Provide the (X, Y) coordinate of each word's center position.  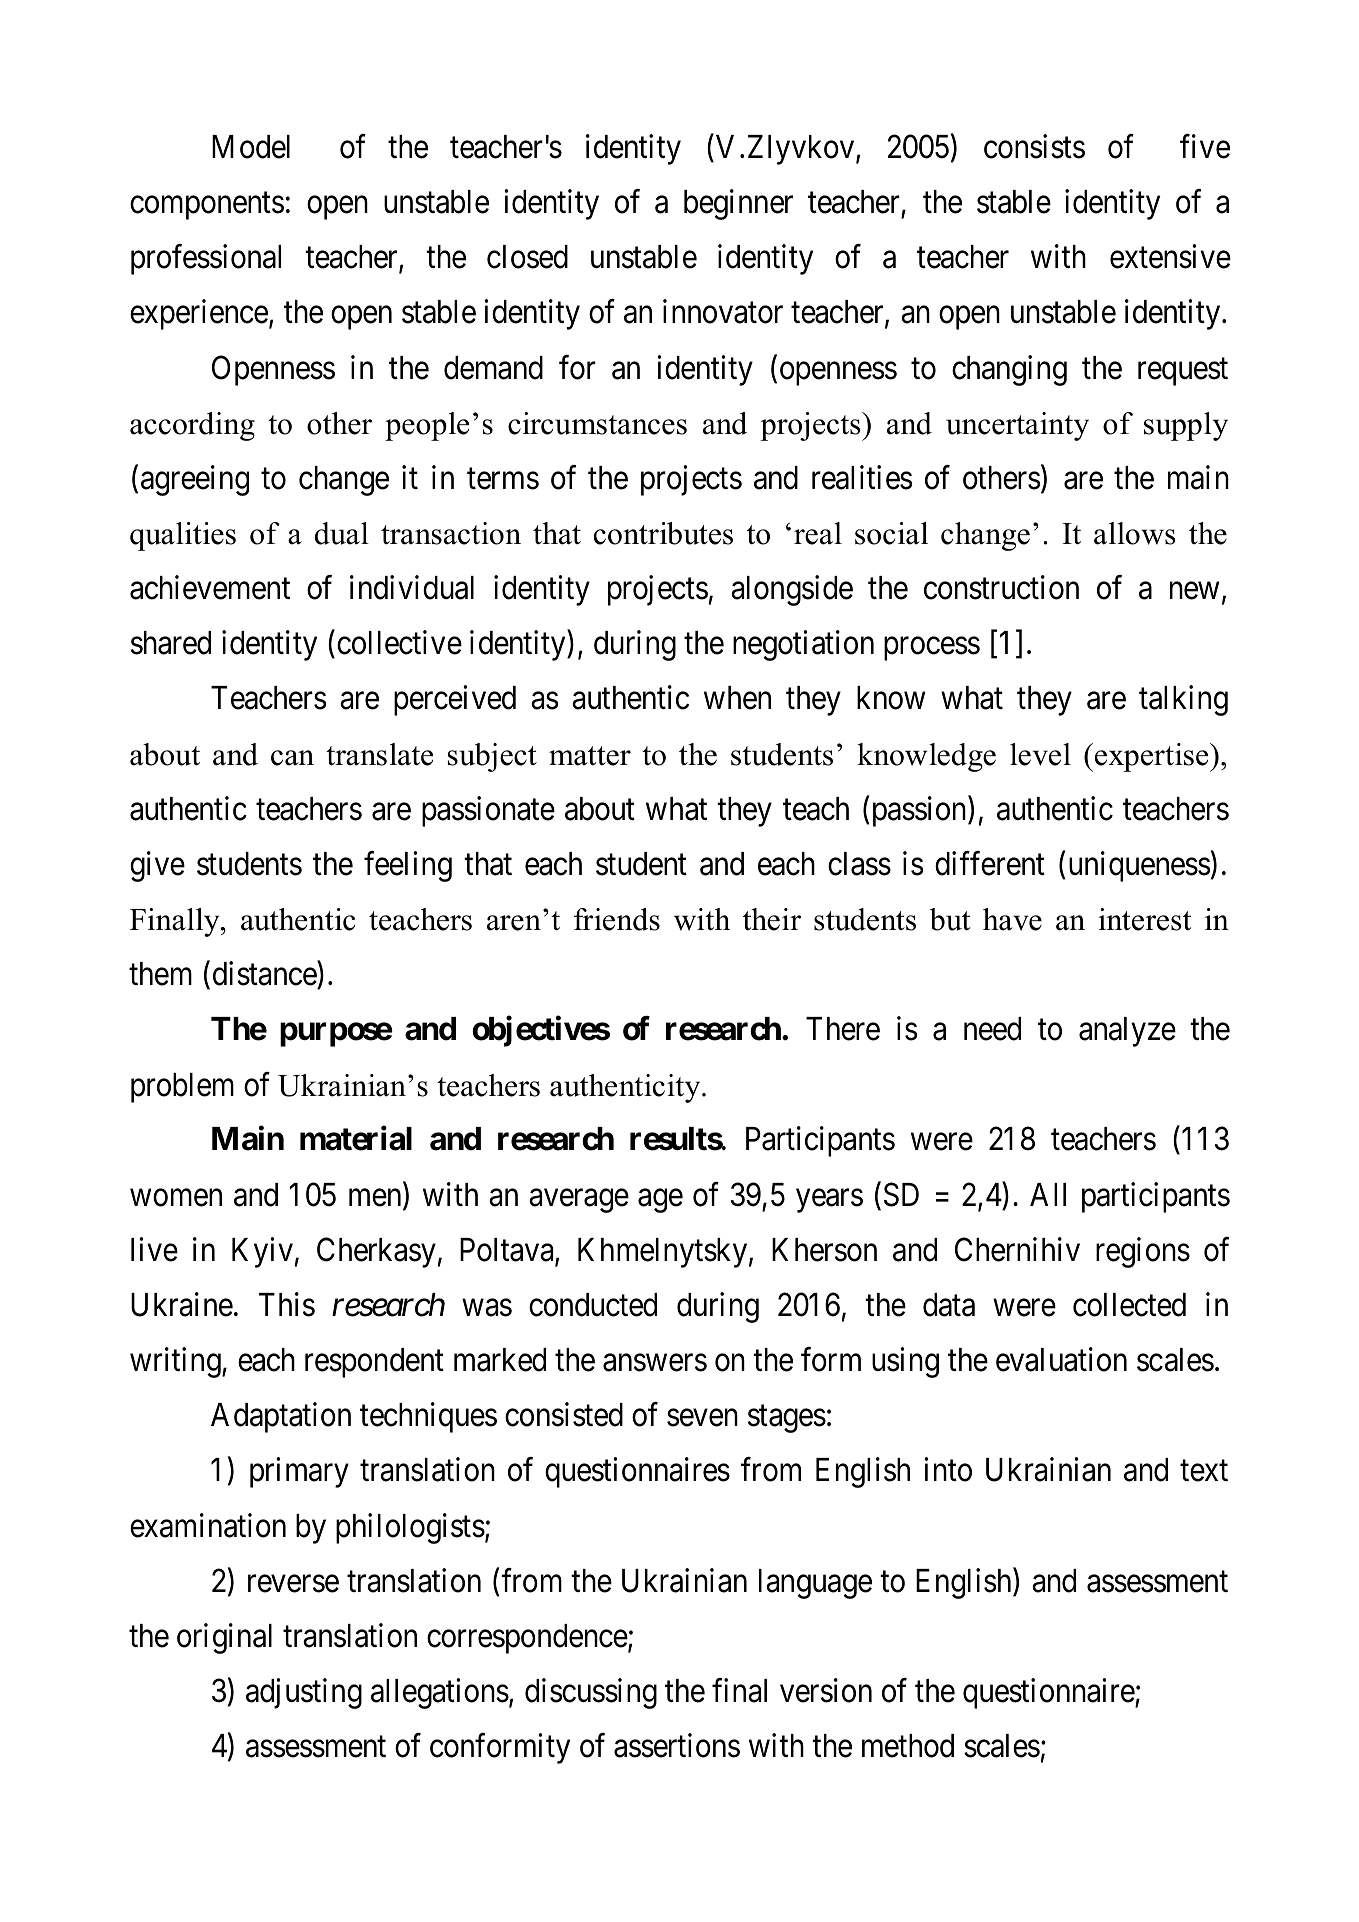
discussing (591, 1694)
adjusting (304, 1694)
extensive (1170, 256)
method (908, 1746)
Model (251, 147)
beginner (738, 205)
